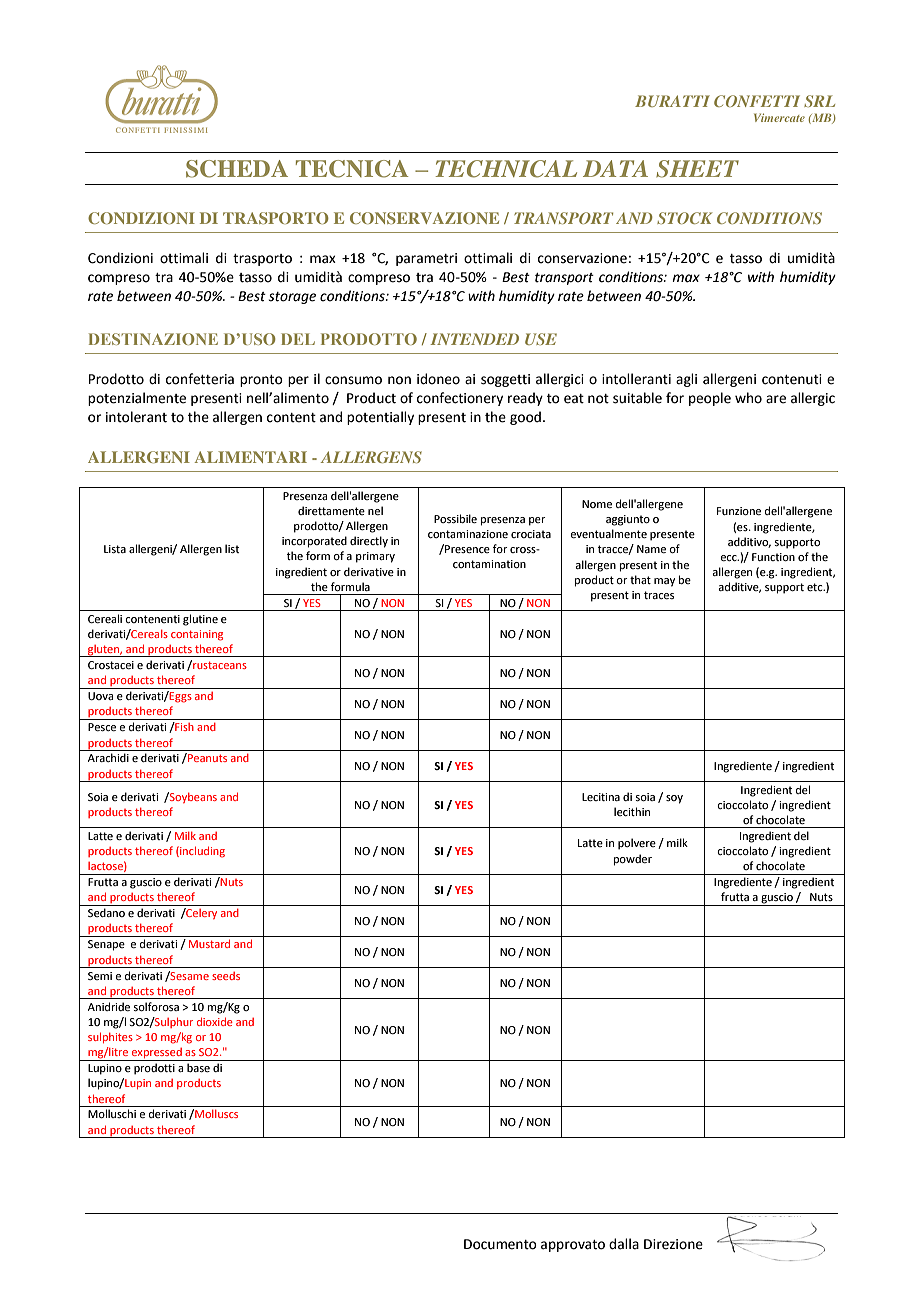 The height and width of the screenshot is (1308, 924). Describe the element at coordinates (757, 101) in the screenshot. I see `CONFETTI` at that location.
